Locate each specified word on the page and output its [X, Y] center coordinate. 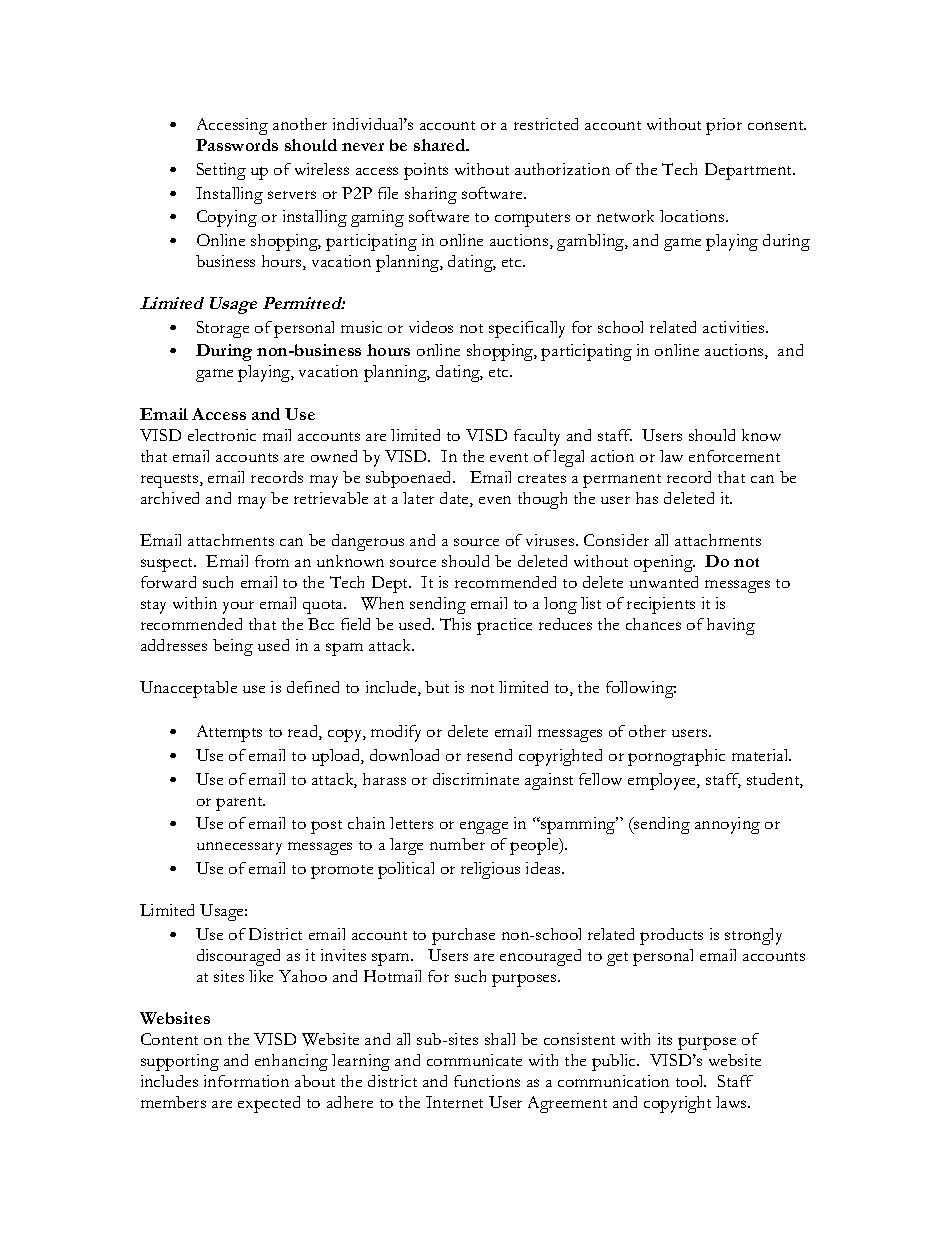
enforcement [734, 456]
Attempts [229, 733]
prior [724, 126]
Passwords [237, 145]
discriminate [476, 779]
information [246, 1081]
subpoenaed [410, 479]
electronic [222, 435]
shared [441, 145]
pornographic [676, 757]
